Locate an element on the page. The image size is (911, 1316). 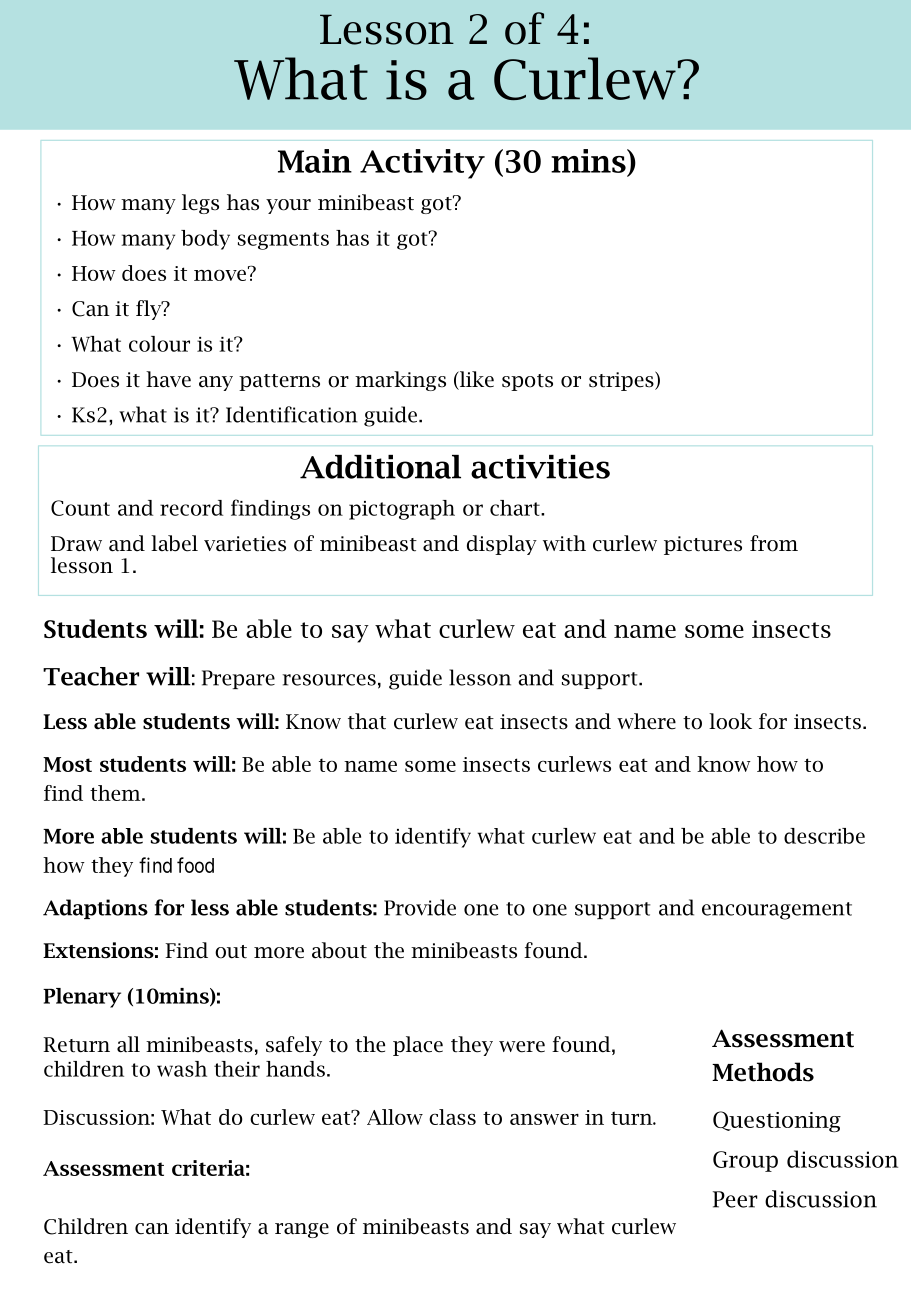
from is located at coordinates (774, 543).
